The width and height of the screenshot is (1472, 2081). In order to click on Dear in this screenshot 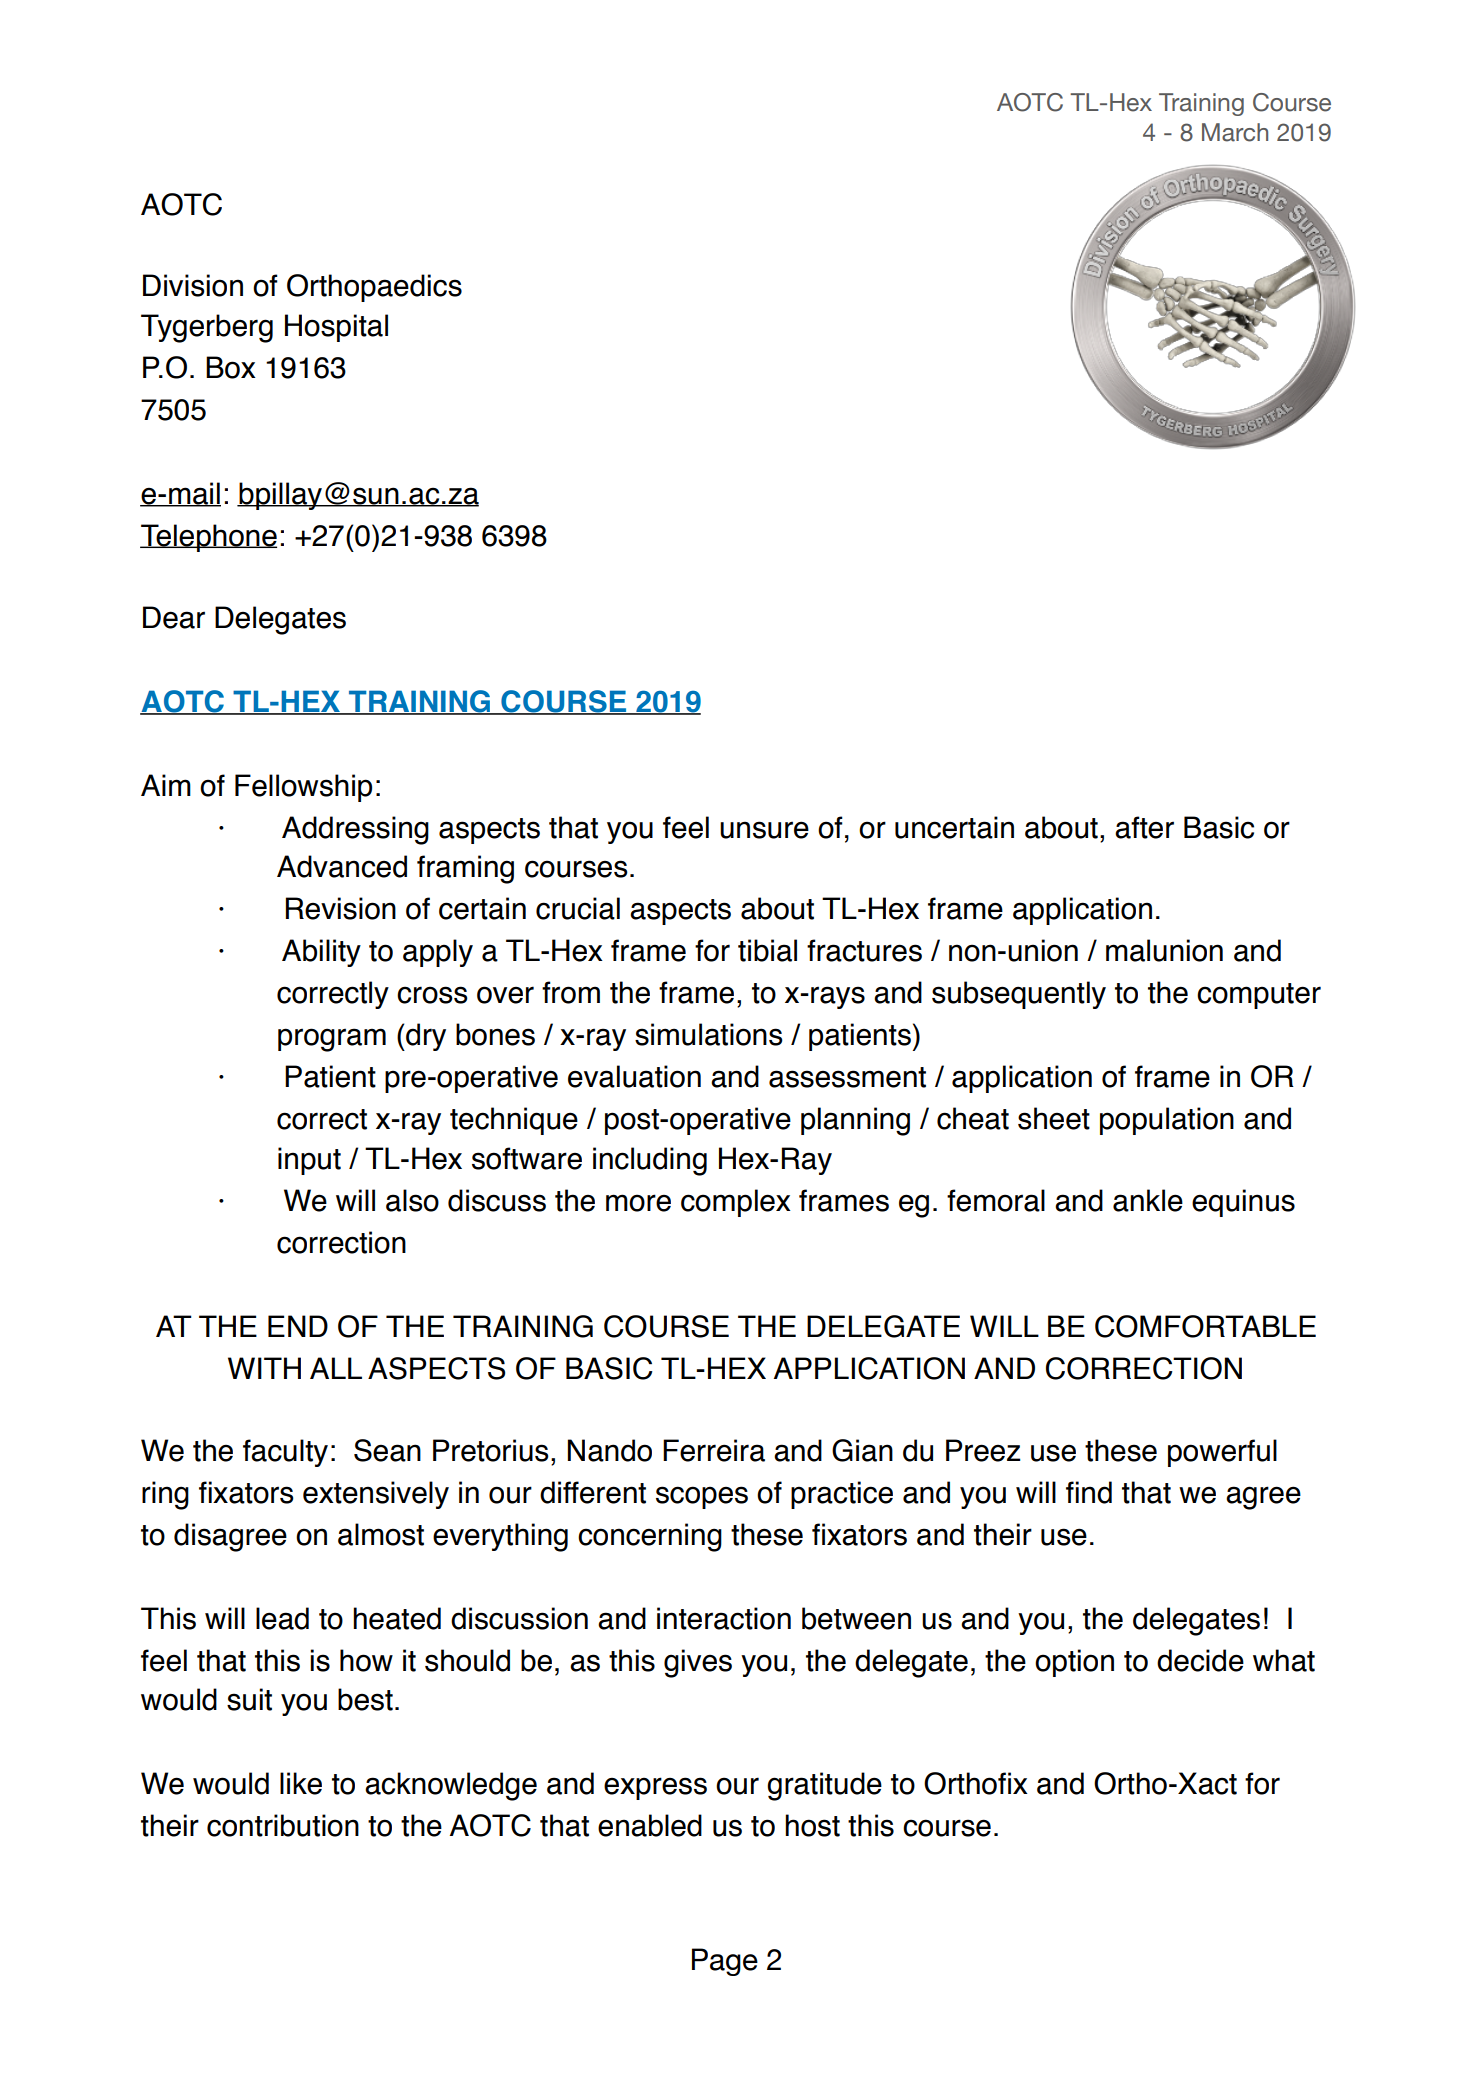, I will do `click(174, 617)`.
